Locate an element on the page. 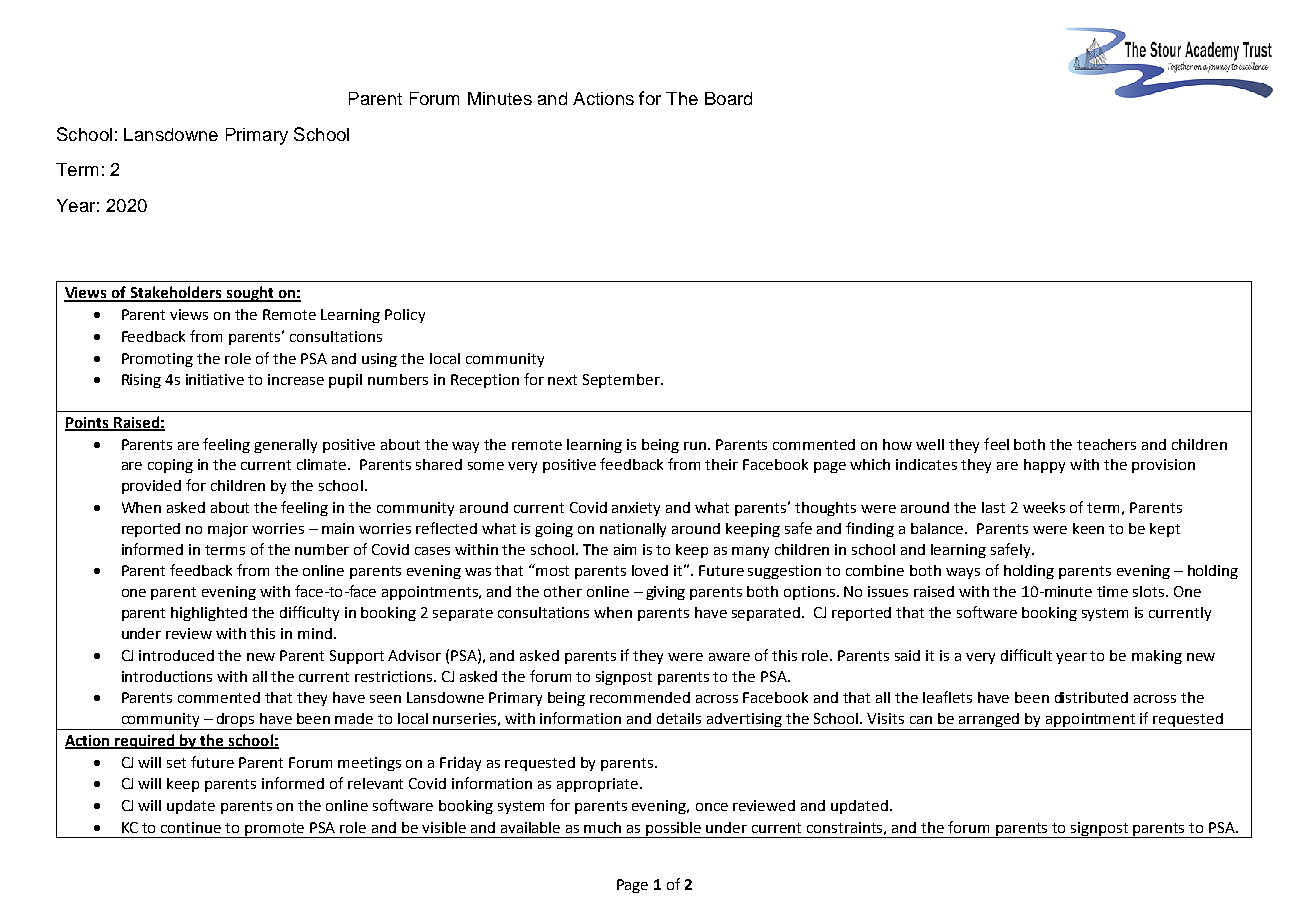 The width and height of the page is (1308, 924). Board is located at coordinates (728, 98).
